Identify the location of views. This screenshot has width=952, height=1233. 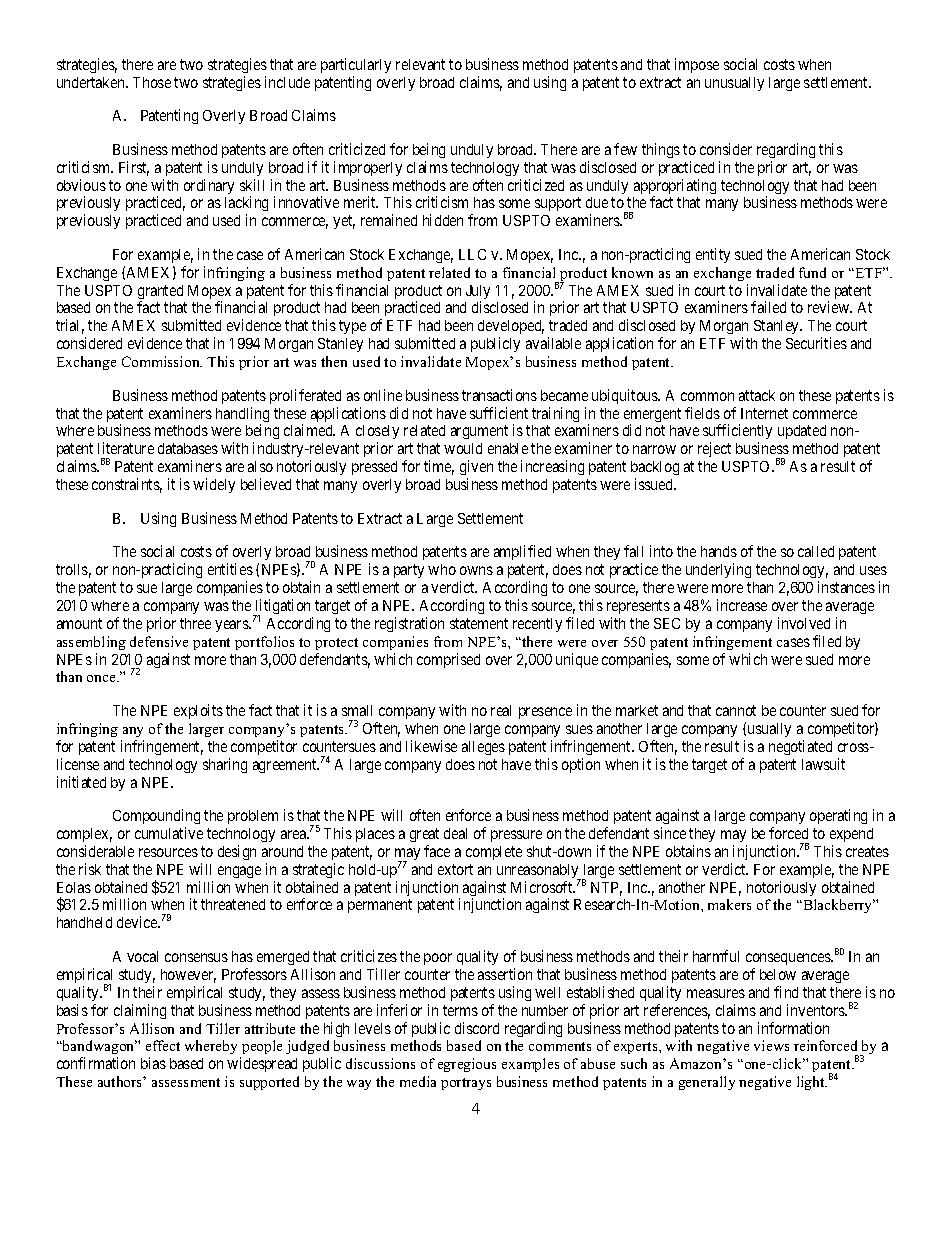
(771, 1045).
